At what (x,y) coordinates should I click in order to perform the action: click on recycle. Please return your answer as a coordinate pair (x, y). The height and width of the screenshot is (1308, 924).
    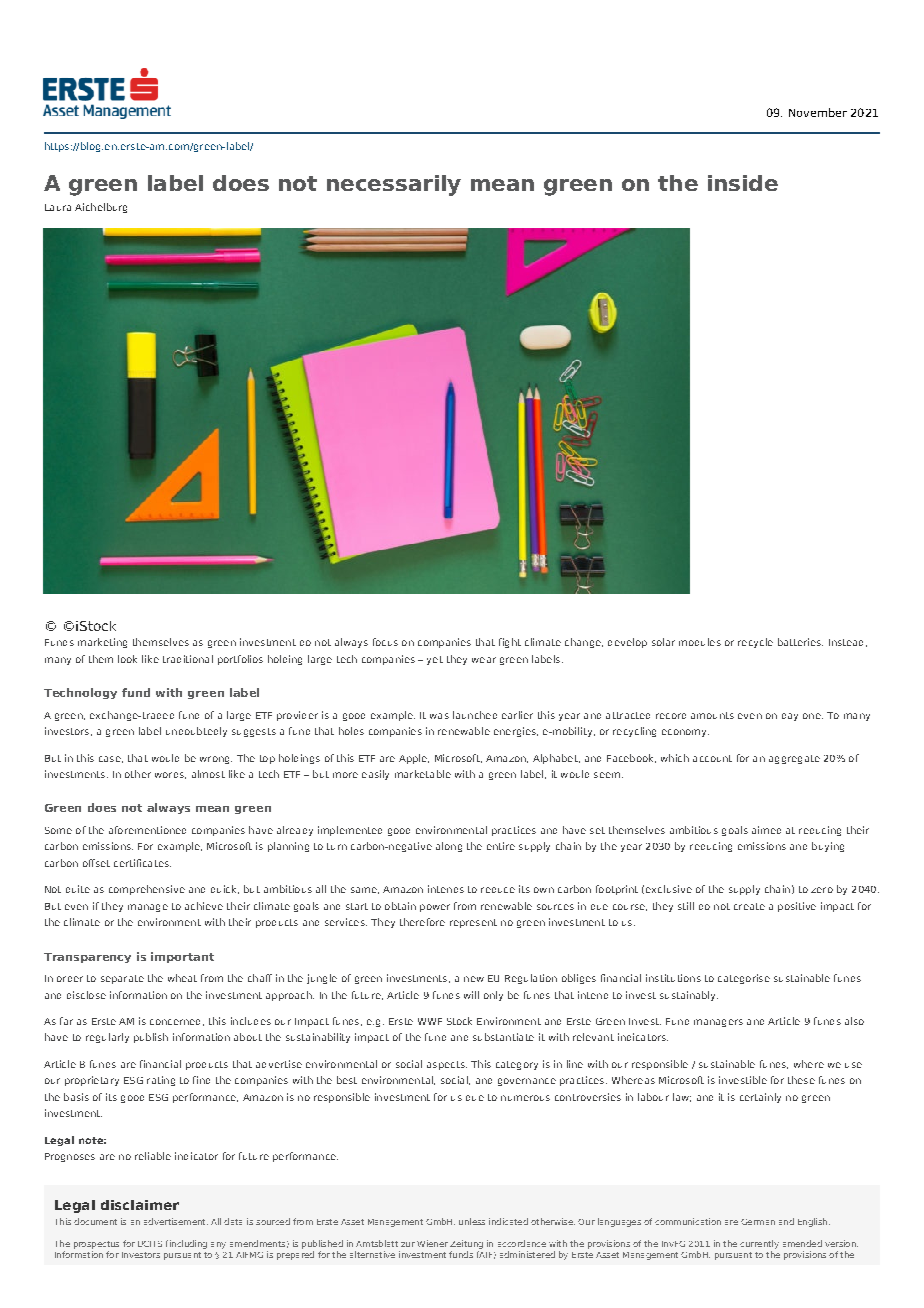
    Looking at the image, I should click on (755, 643).
